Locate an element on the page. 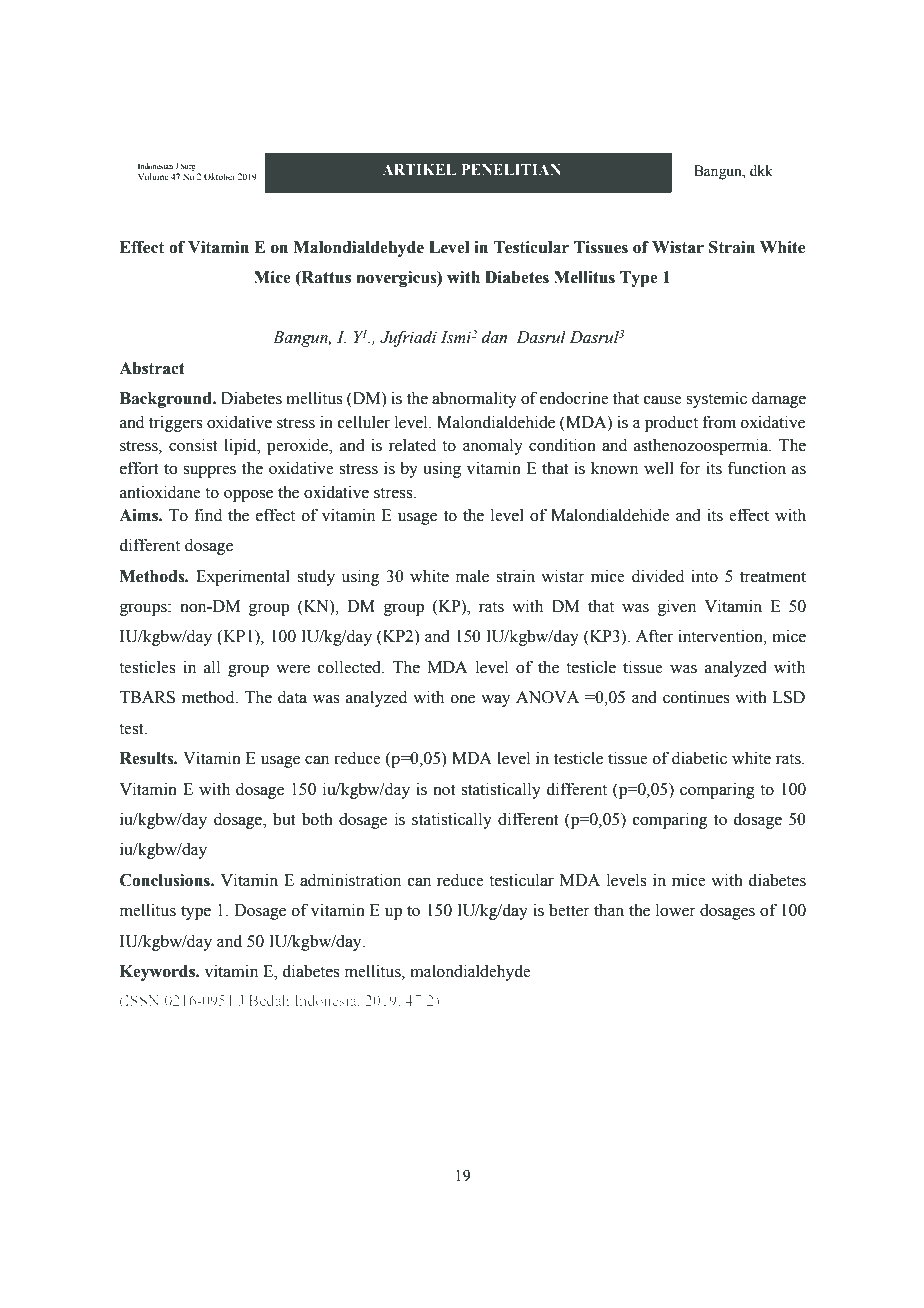 Image resolution: width=924 pixels, height=1308 pixels. into is located at coordinates (704, 576).
